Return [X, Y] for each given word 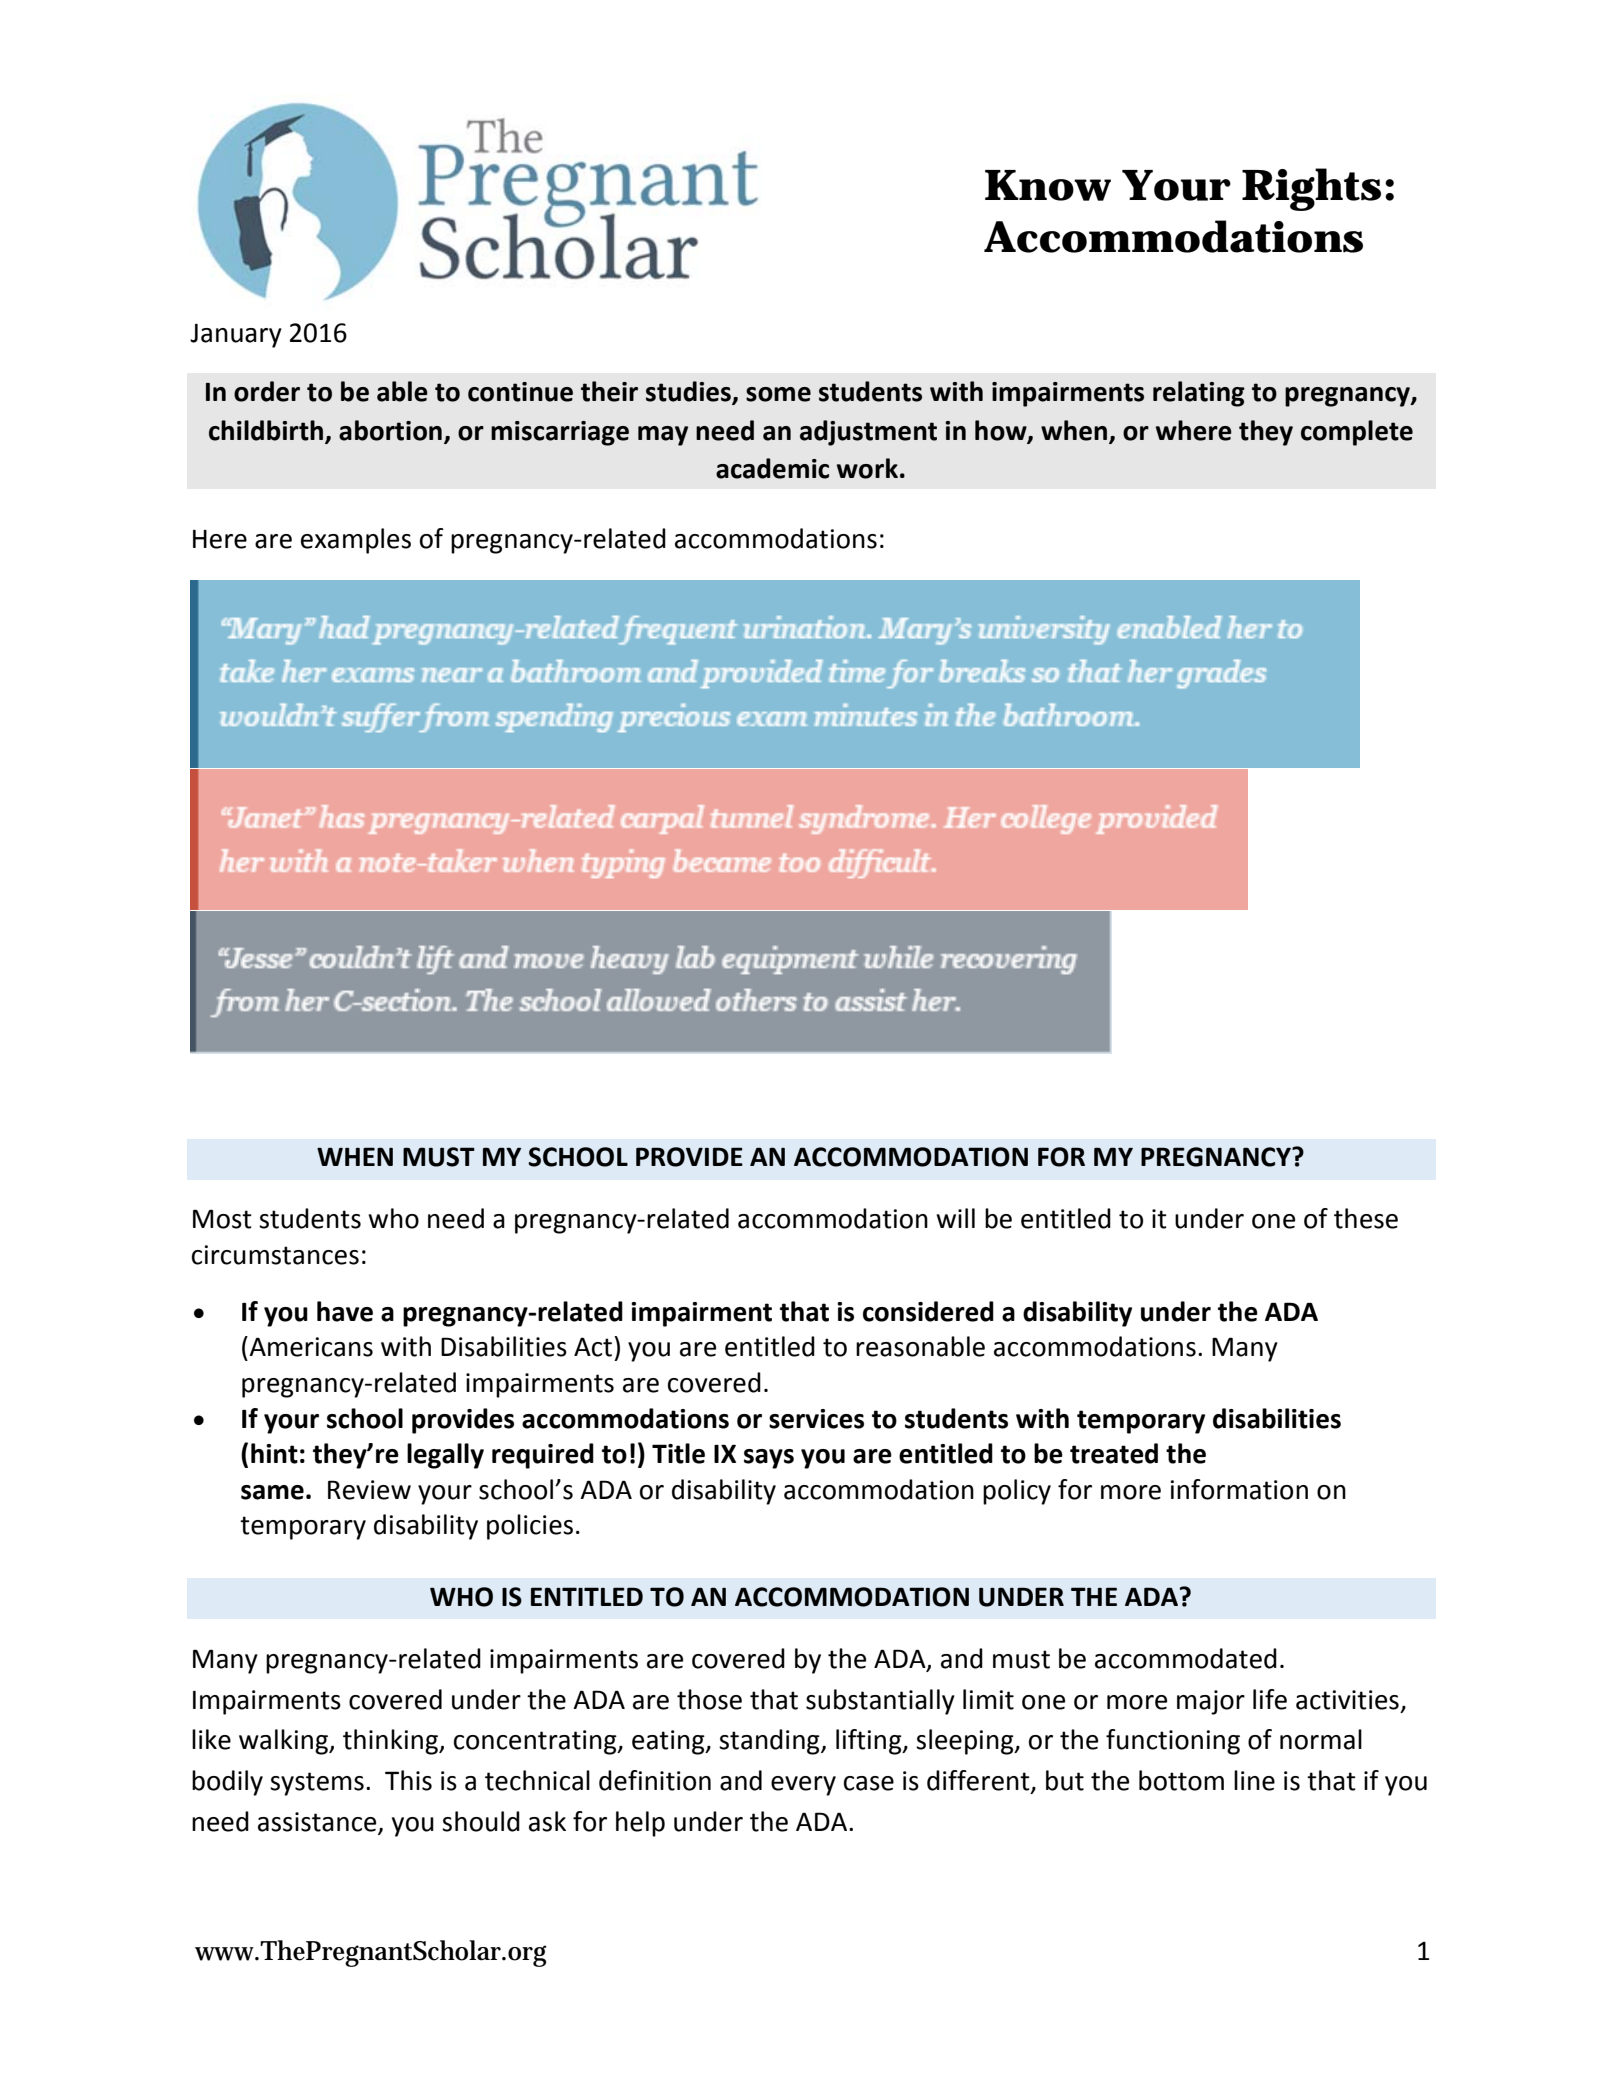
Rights [1311, 189]
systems [317, 1784]
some [778, 394]
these [1366, 1218]
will [955, 1218]
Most [222, 1219]
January [236, 336]
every [803, 1786]
